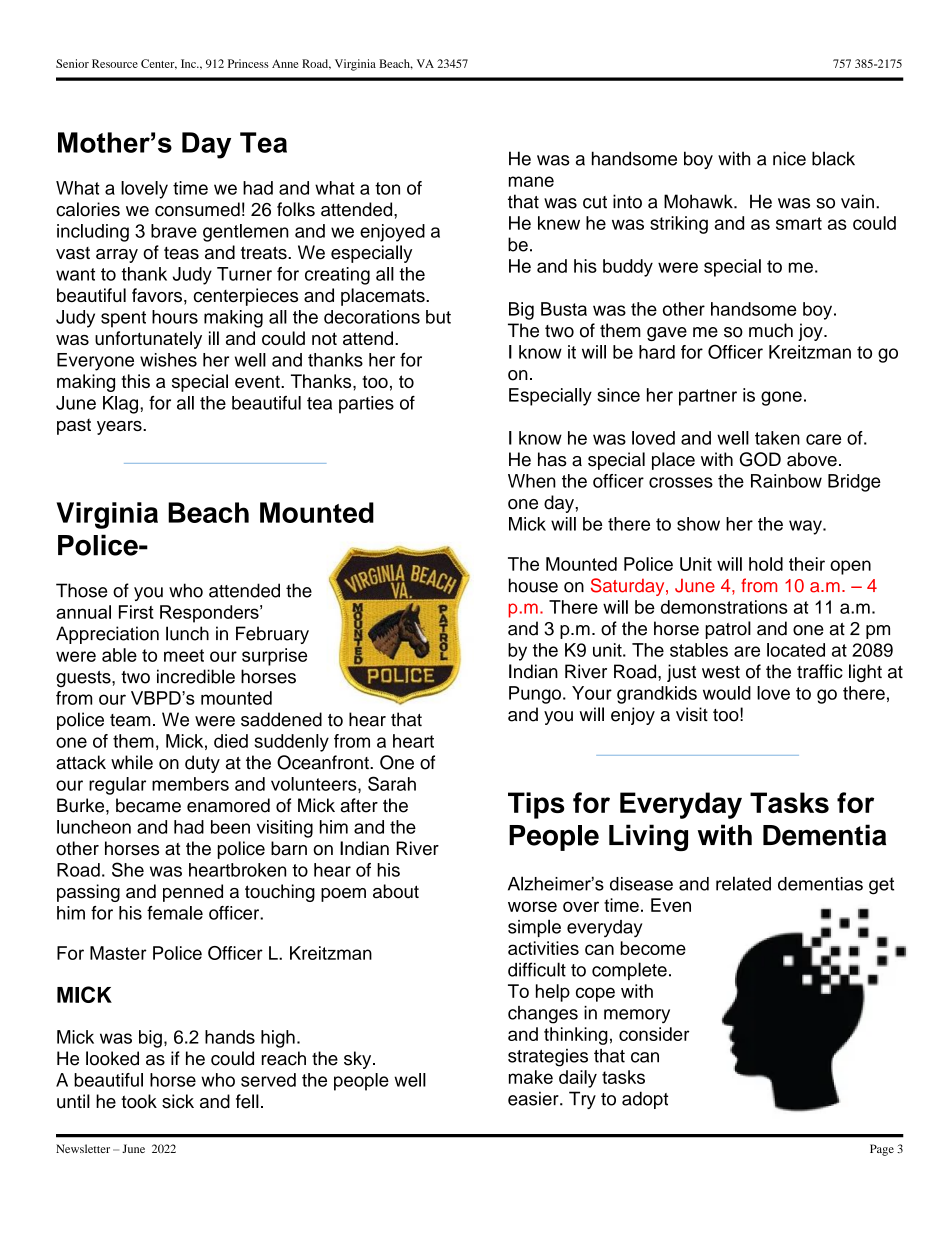 The image size is (952, 1233). I want to click on house, so click(533, 585).
